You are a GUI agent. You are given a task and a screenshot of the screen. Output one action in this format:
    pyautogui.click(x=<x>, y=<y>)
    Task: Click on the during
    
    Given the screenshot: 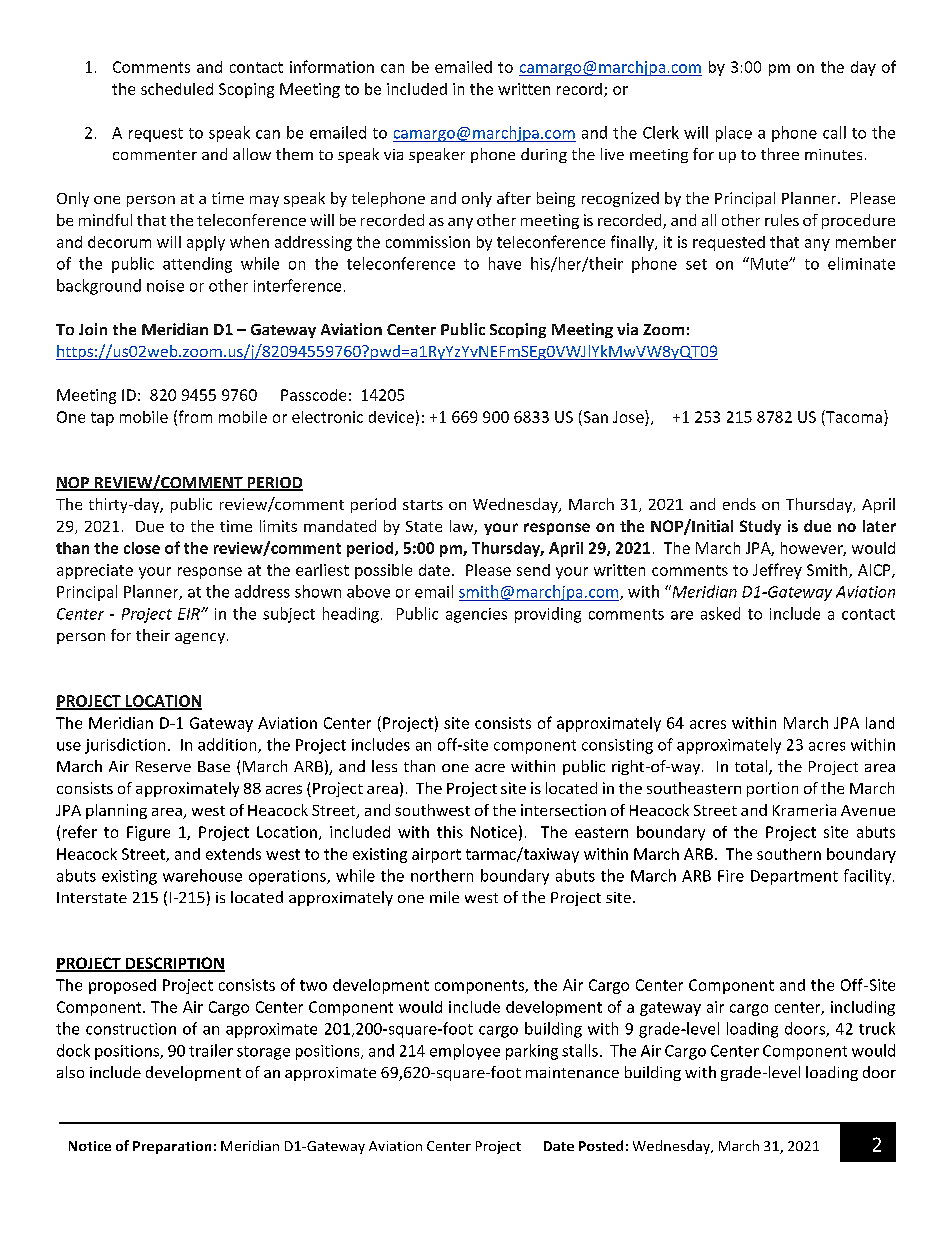 What is the action you would take?
    pyautogui.click(x=544, y=155)
